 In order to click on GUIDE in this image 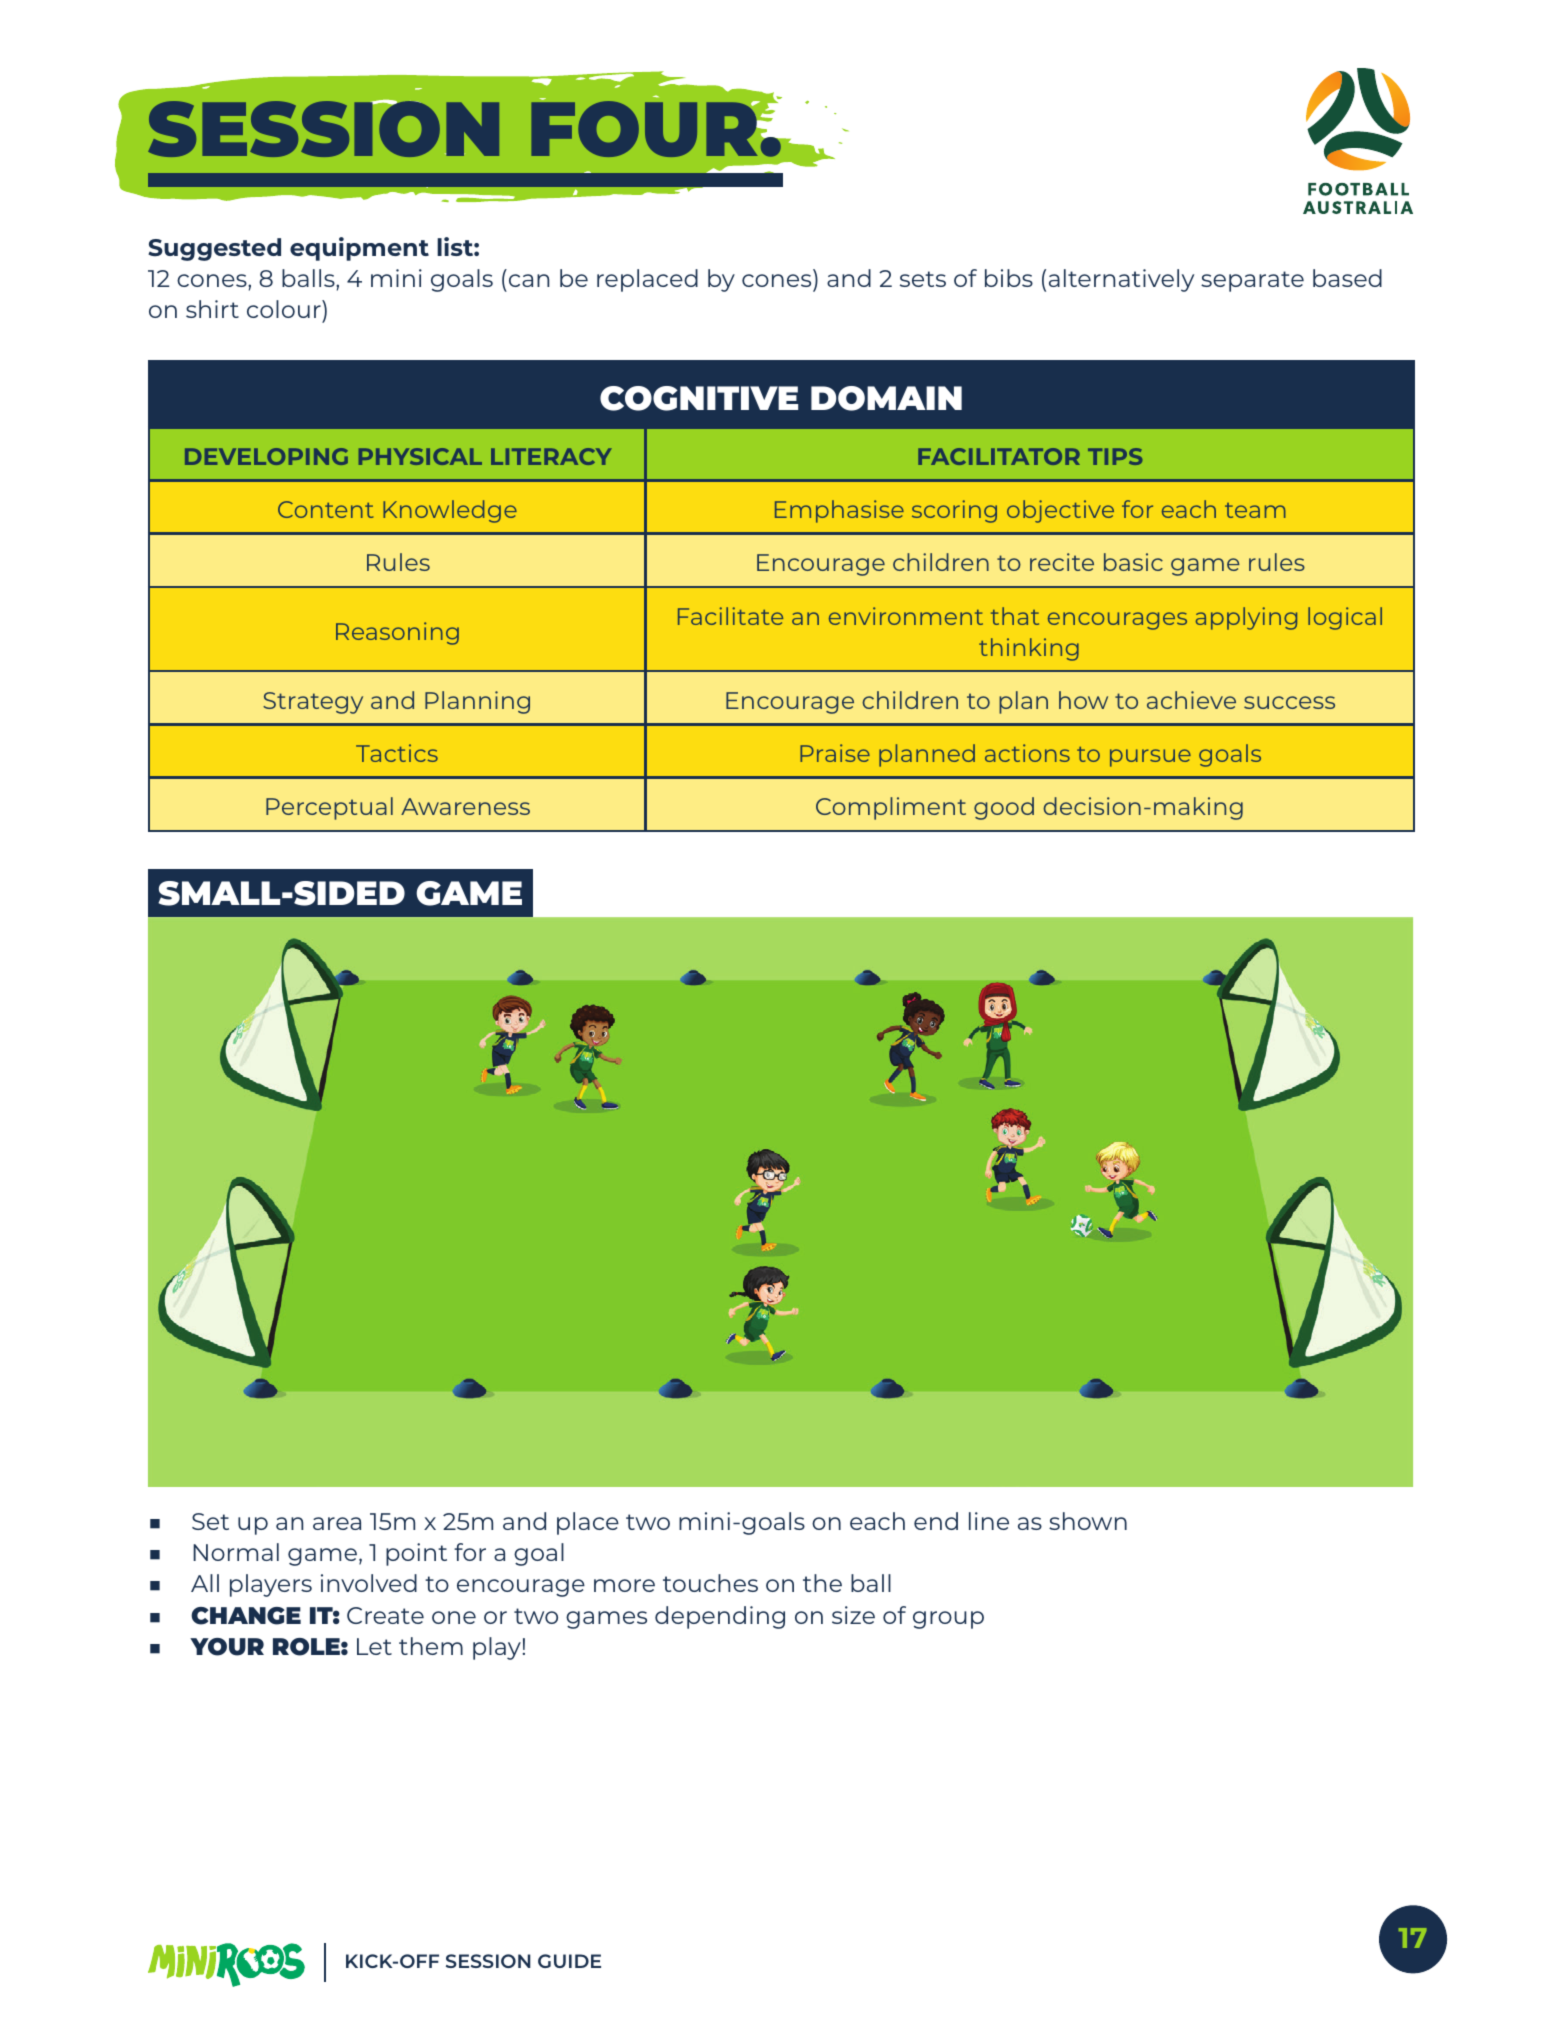, I will do `click(569, 1961)`.
